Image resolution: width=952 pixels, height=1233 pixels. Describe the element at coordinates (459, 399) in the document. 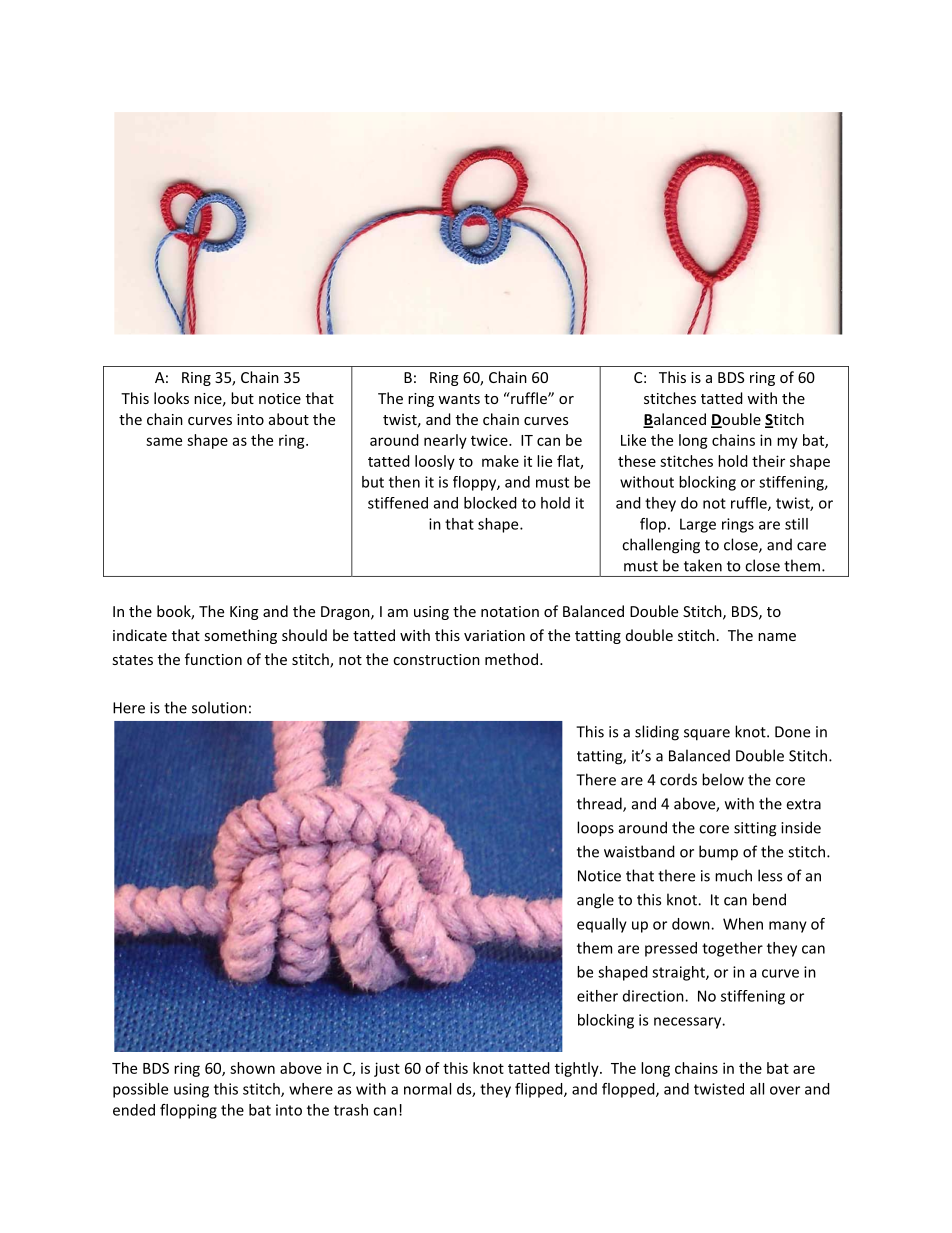

I see `wants` at that location.
